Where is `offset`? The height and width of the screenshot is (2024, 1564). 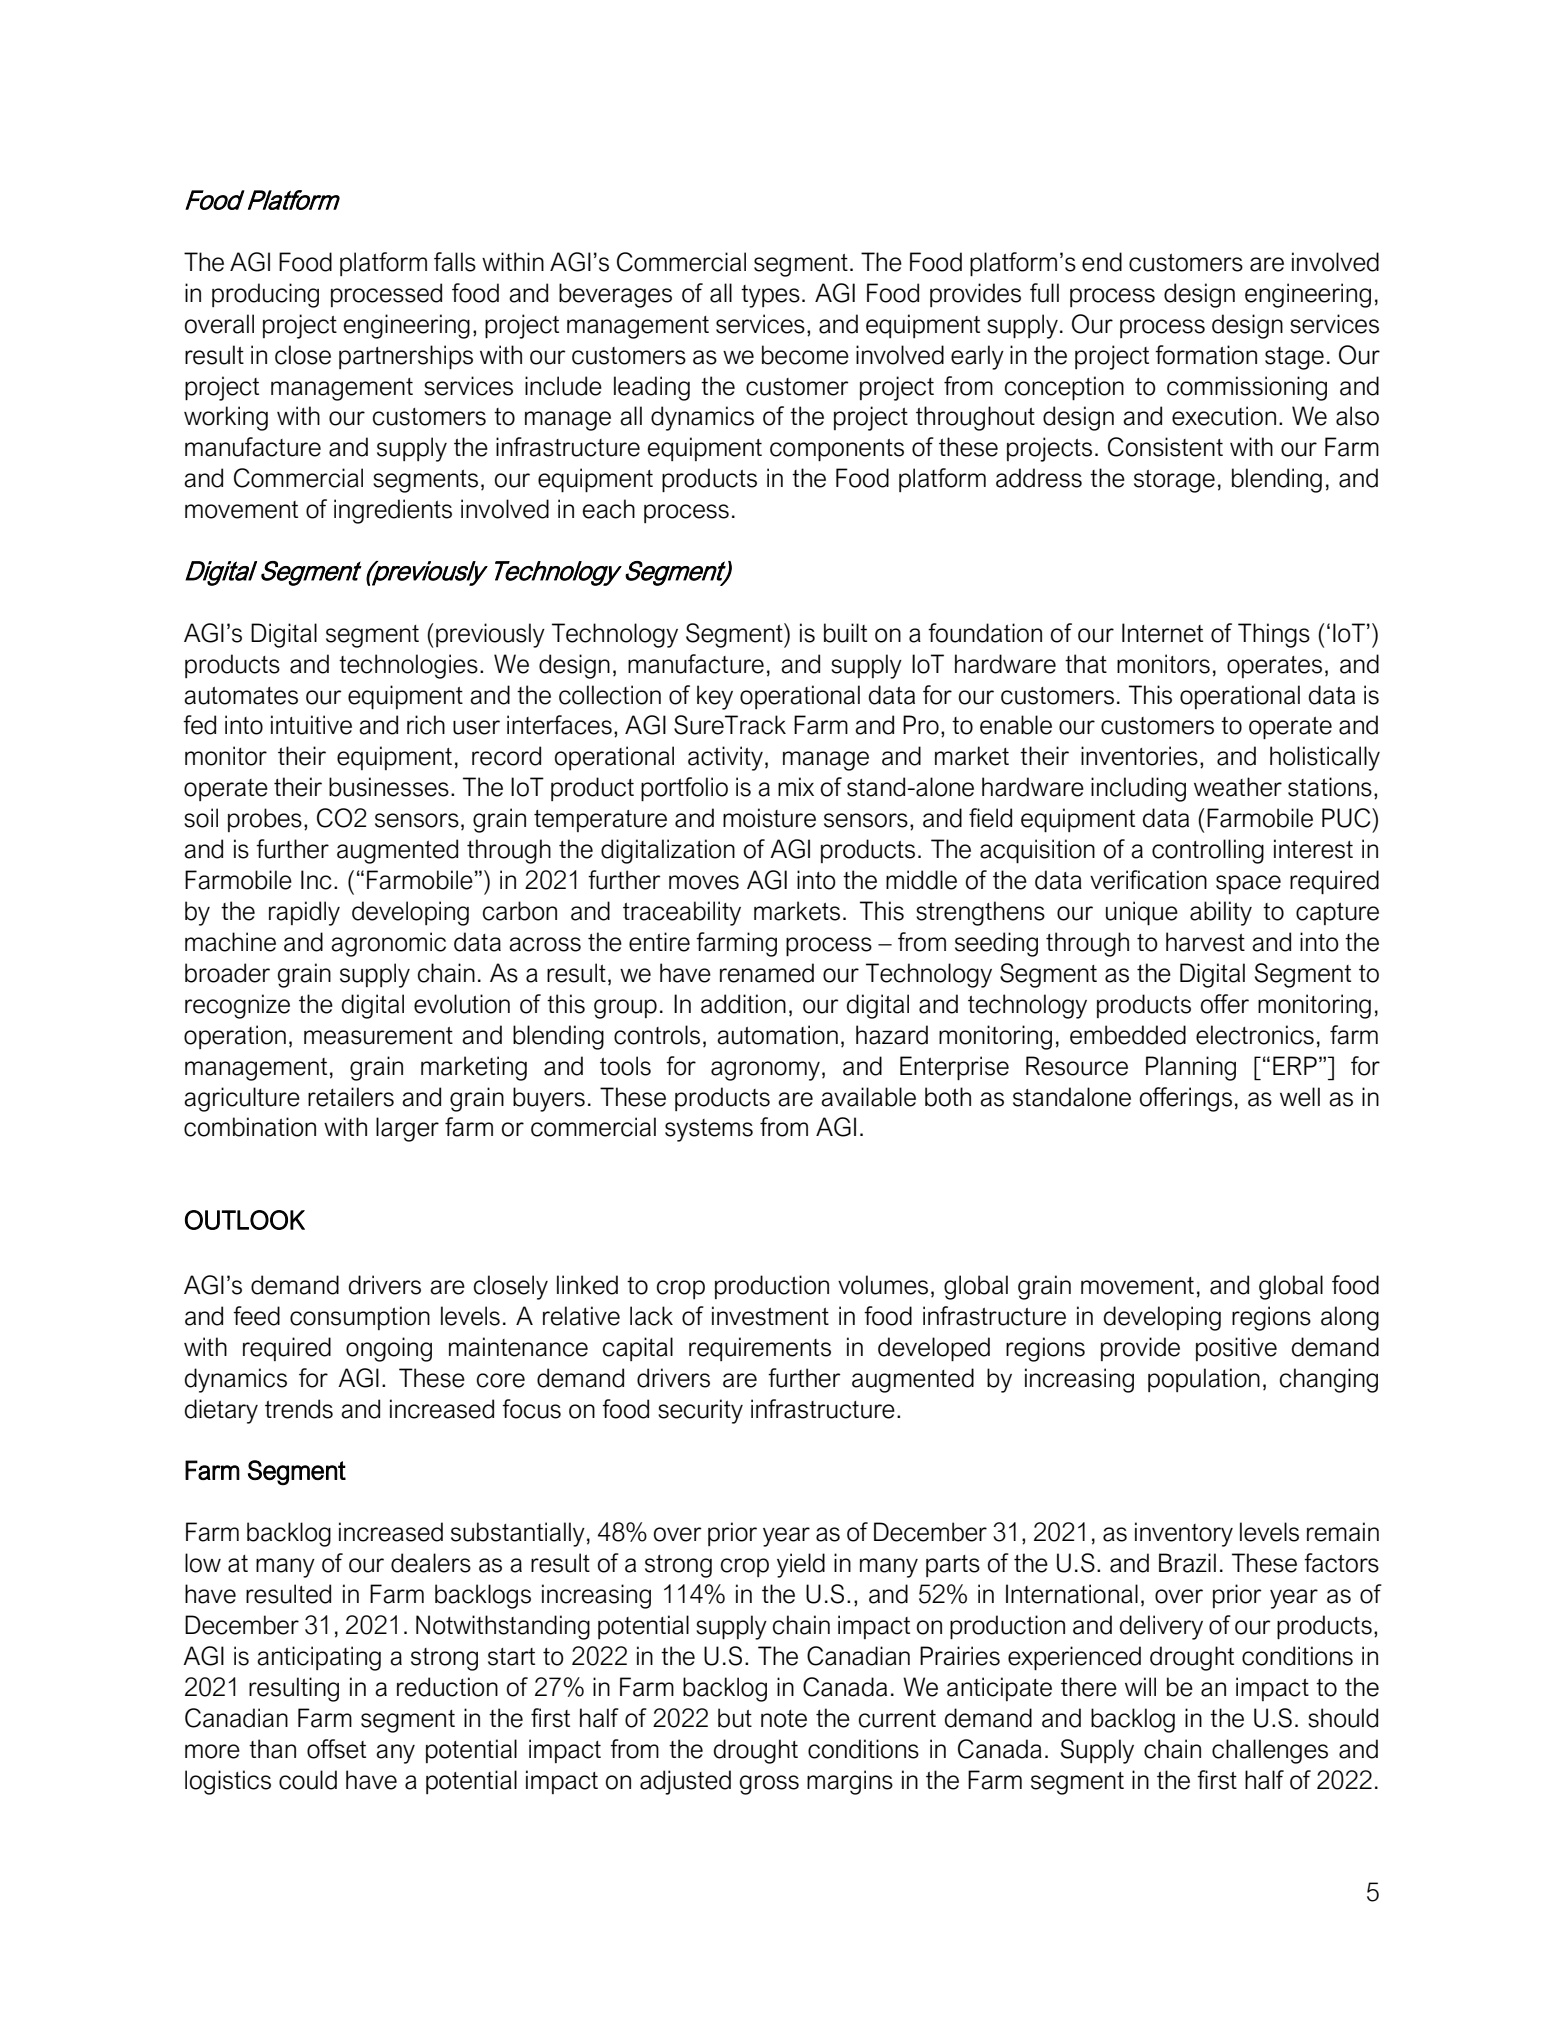 offset is located at coordinates (336, 1749).
